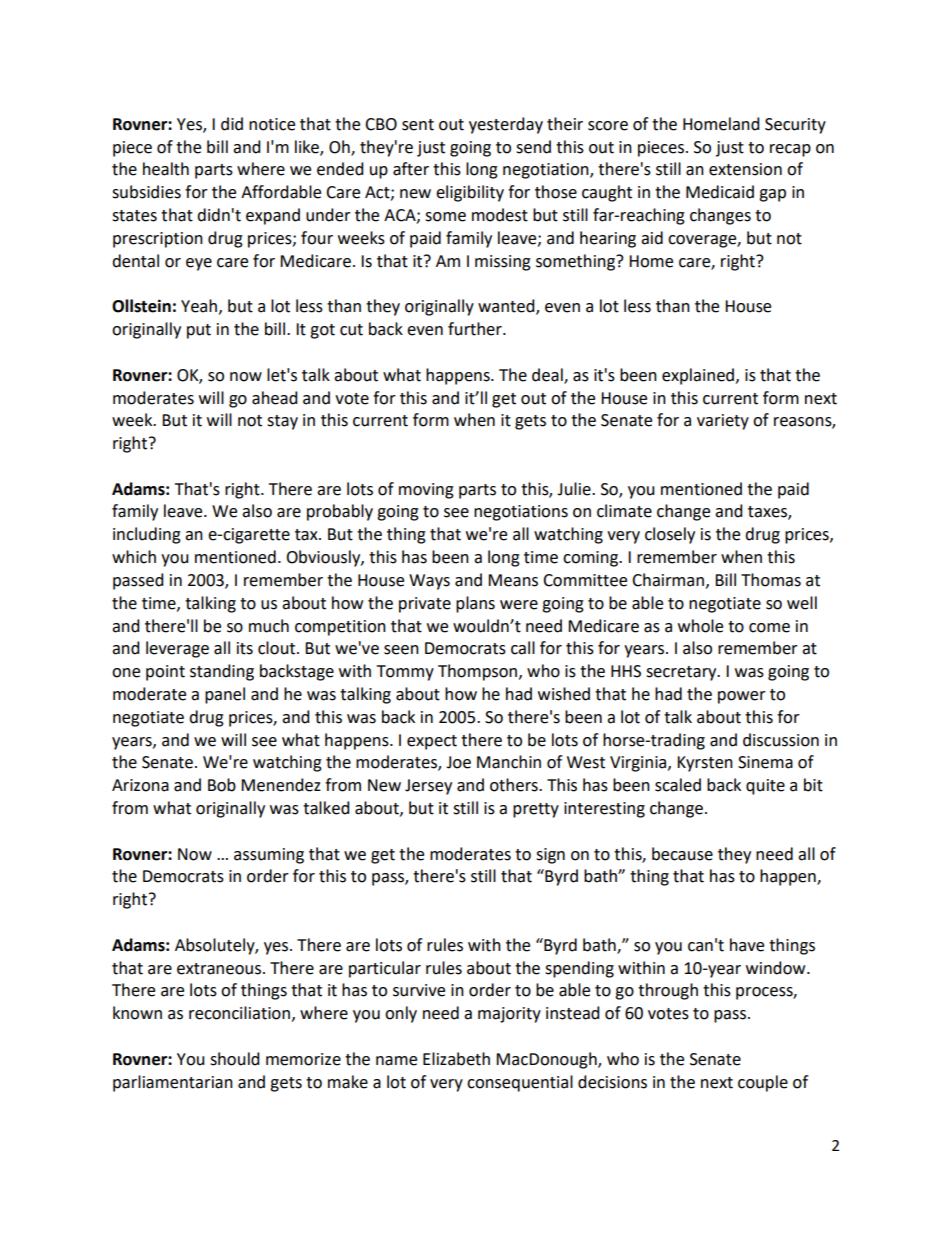  What do you see at coordinates (235, 1059) in the screenshot?
I see `should` at bounding box center [235, 1059].
